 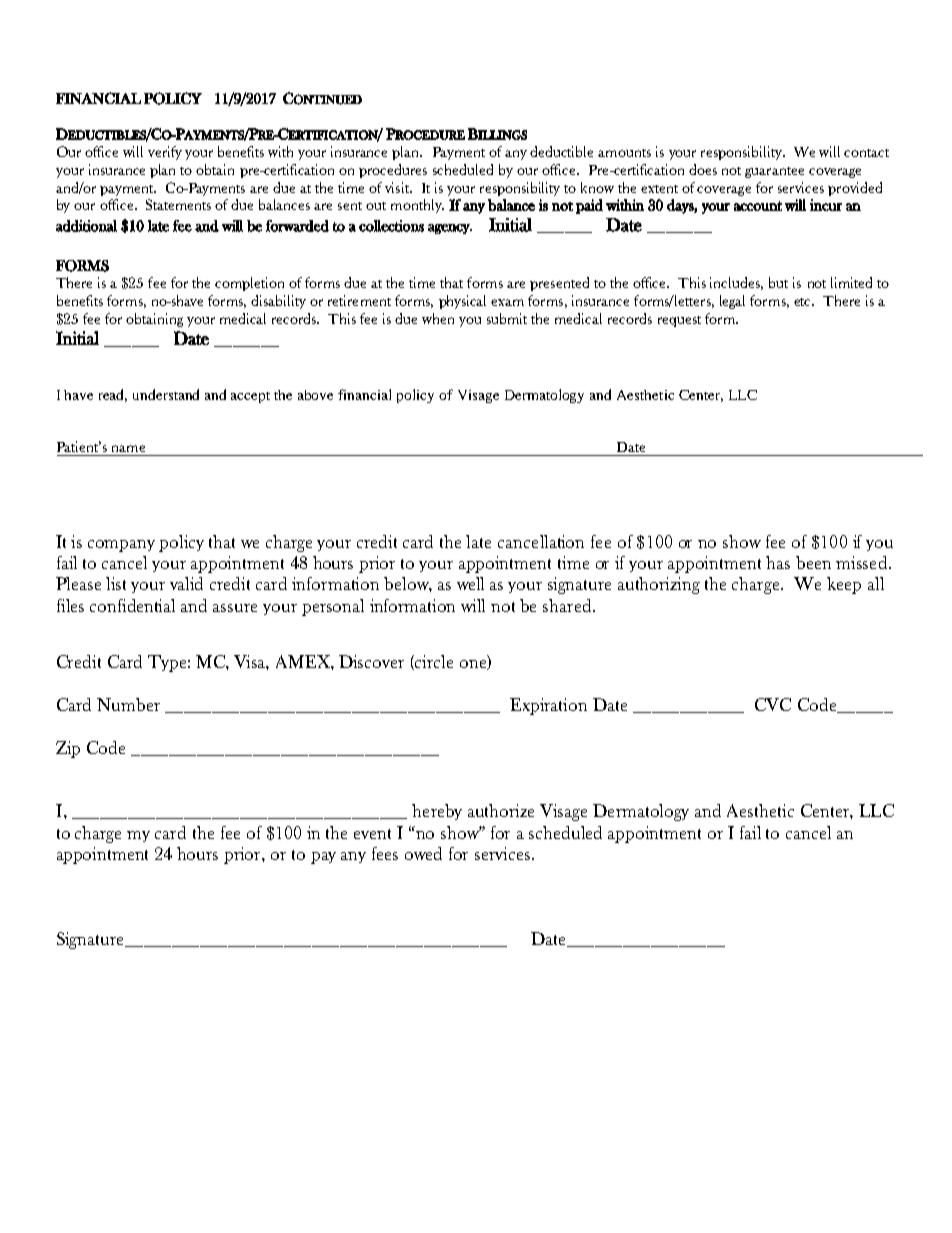 I want to click on has, so click(x=778, y=562).
